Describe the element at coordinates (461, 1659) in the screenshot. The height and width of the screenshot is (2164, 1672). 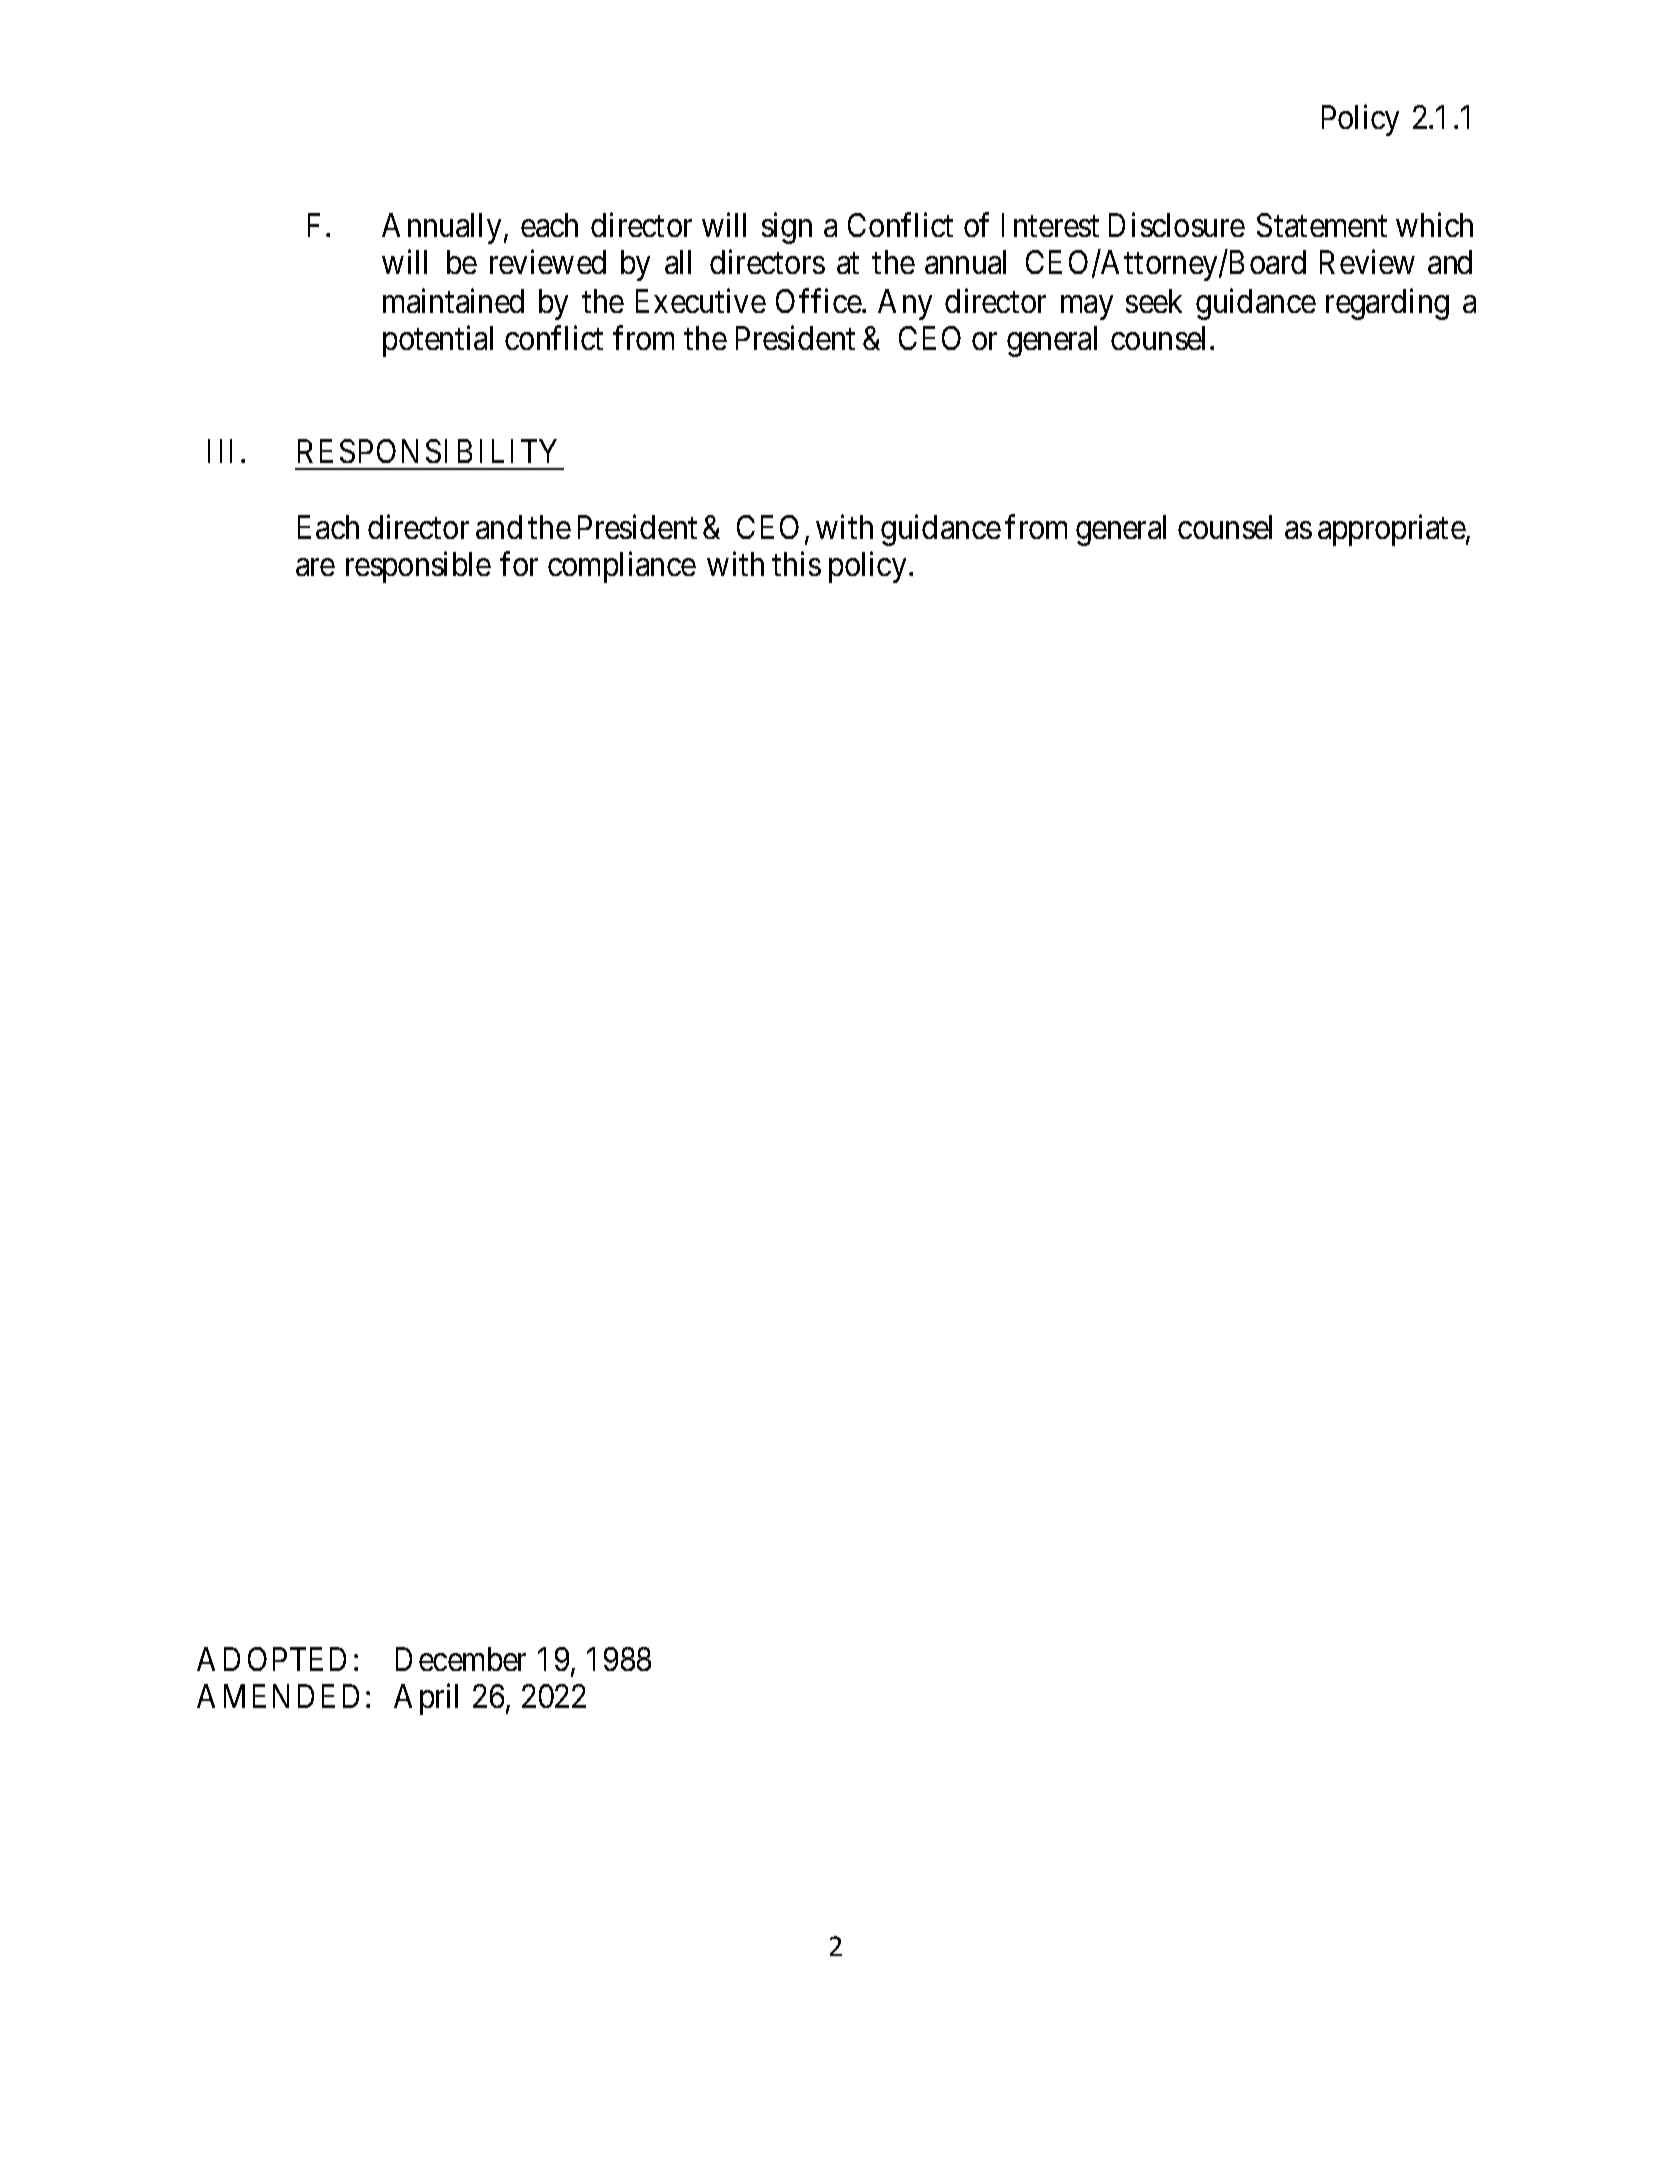
I see `December` at that location.
